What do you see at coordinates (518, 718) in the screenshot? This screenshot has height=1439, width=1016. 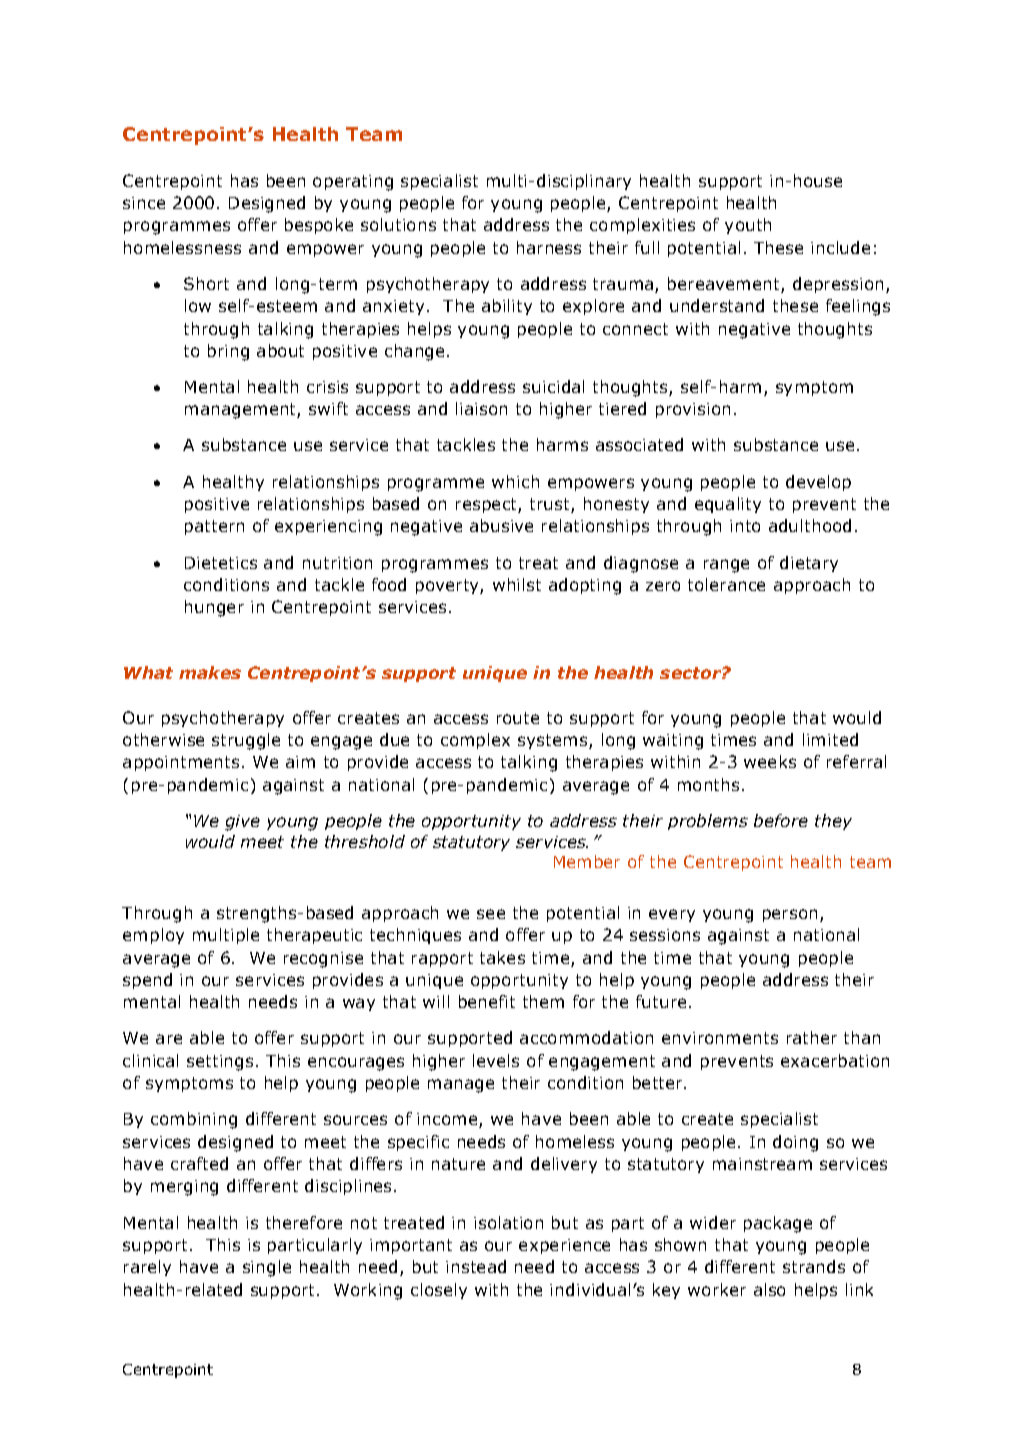 I see `route` at bounding box center [518, 718].
